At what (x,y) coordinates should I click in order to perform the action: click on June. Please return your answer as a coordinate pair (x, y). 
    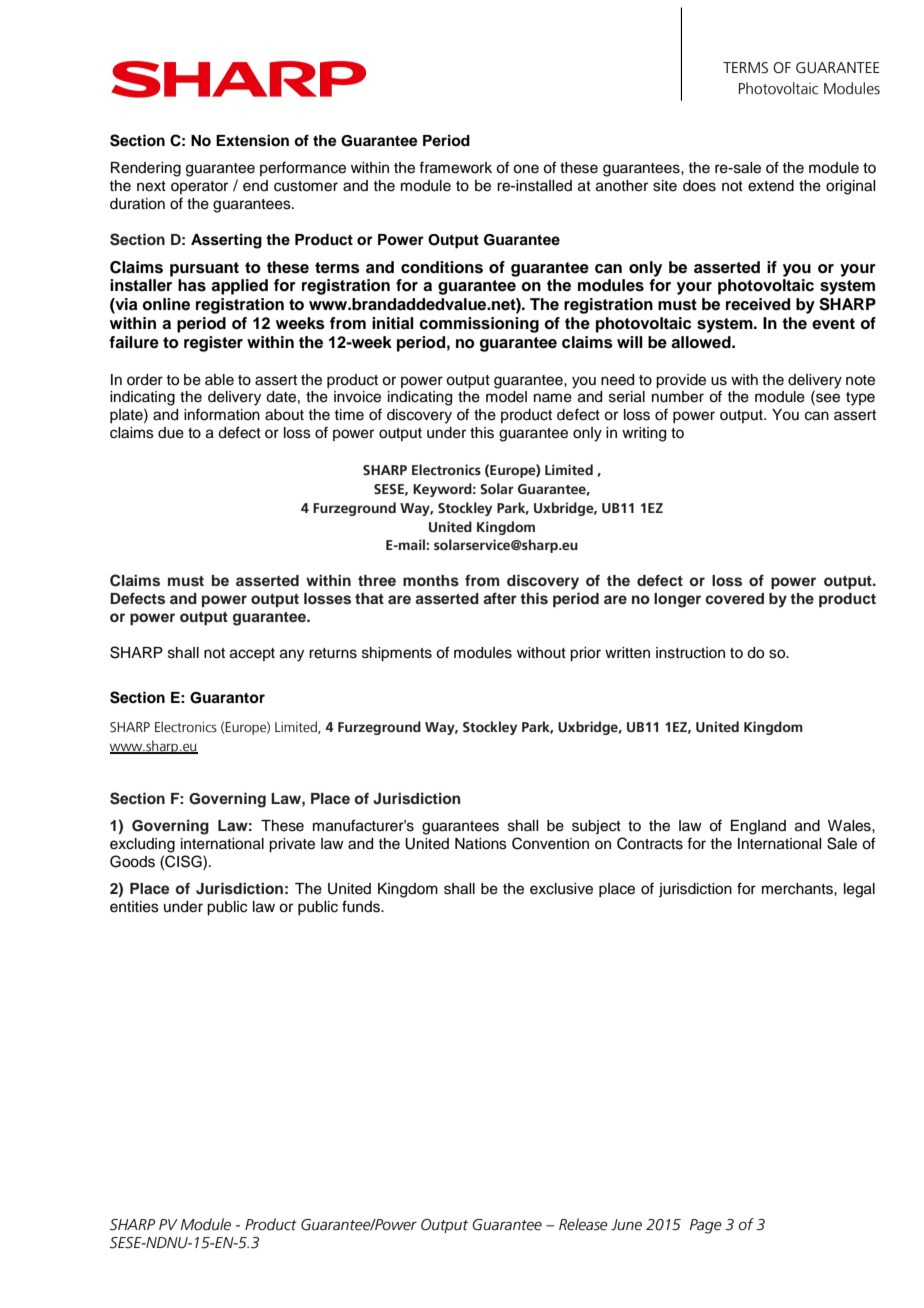
    Looking at the image, I should click on (626, 1225).
